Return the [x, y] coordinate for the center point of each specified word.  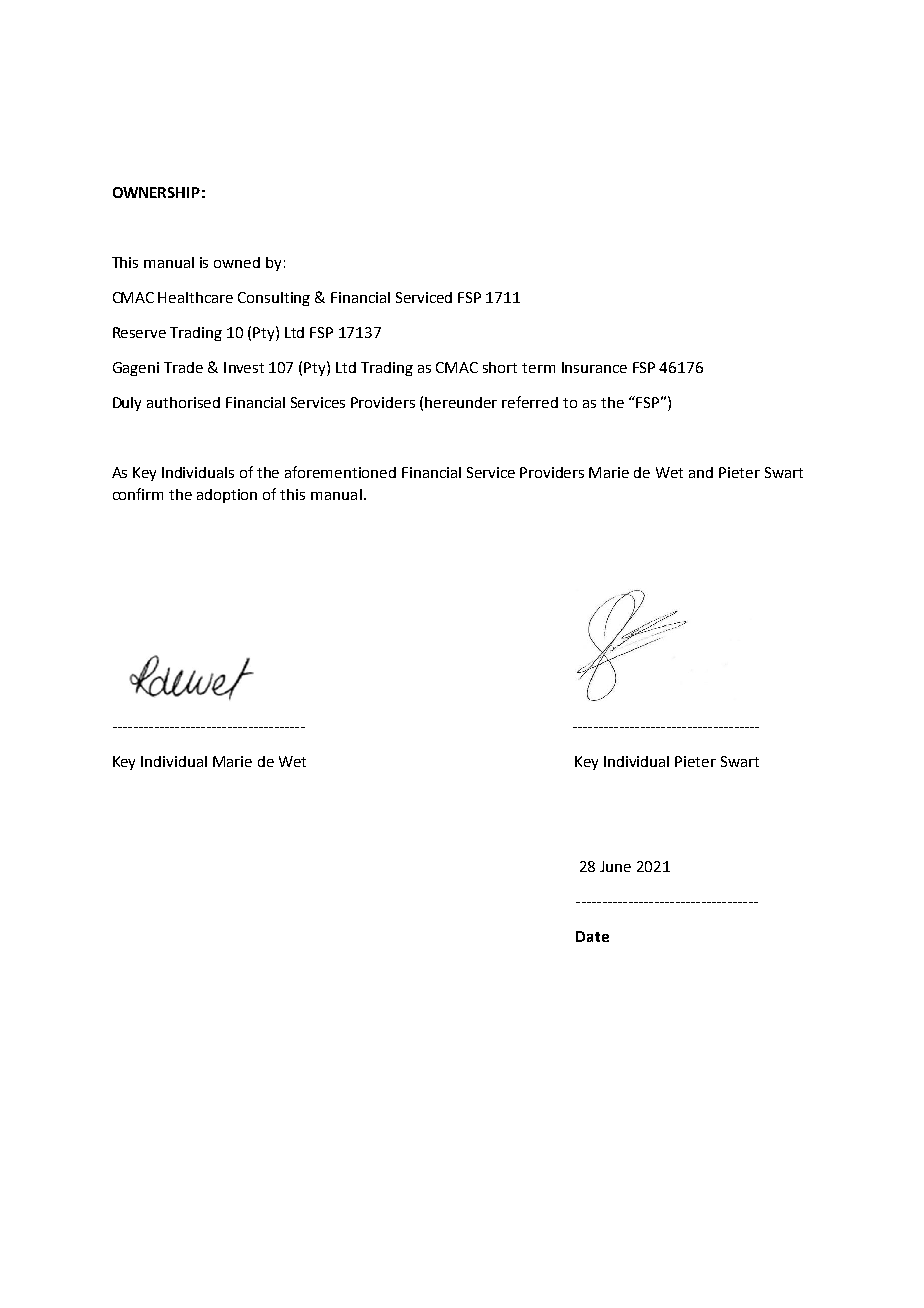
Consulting [274, 299]
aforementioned [340, 472]
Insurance [594, 367]
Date [592, 936]
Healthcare [195, 297]
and [701, 472]
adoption [227, 496]
